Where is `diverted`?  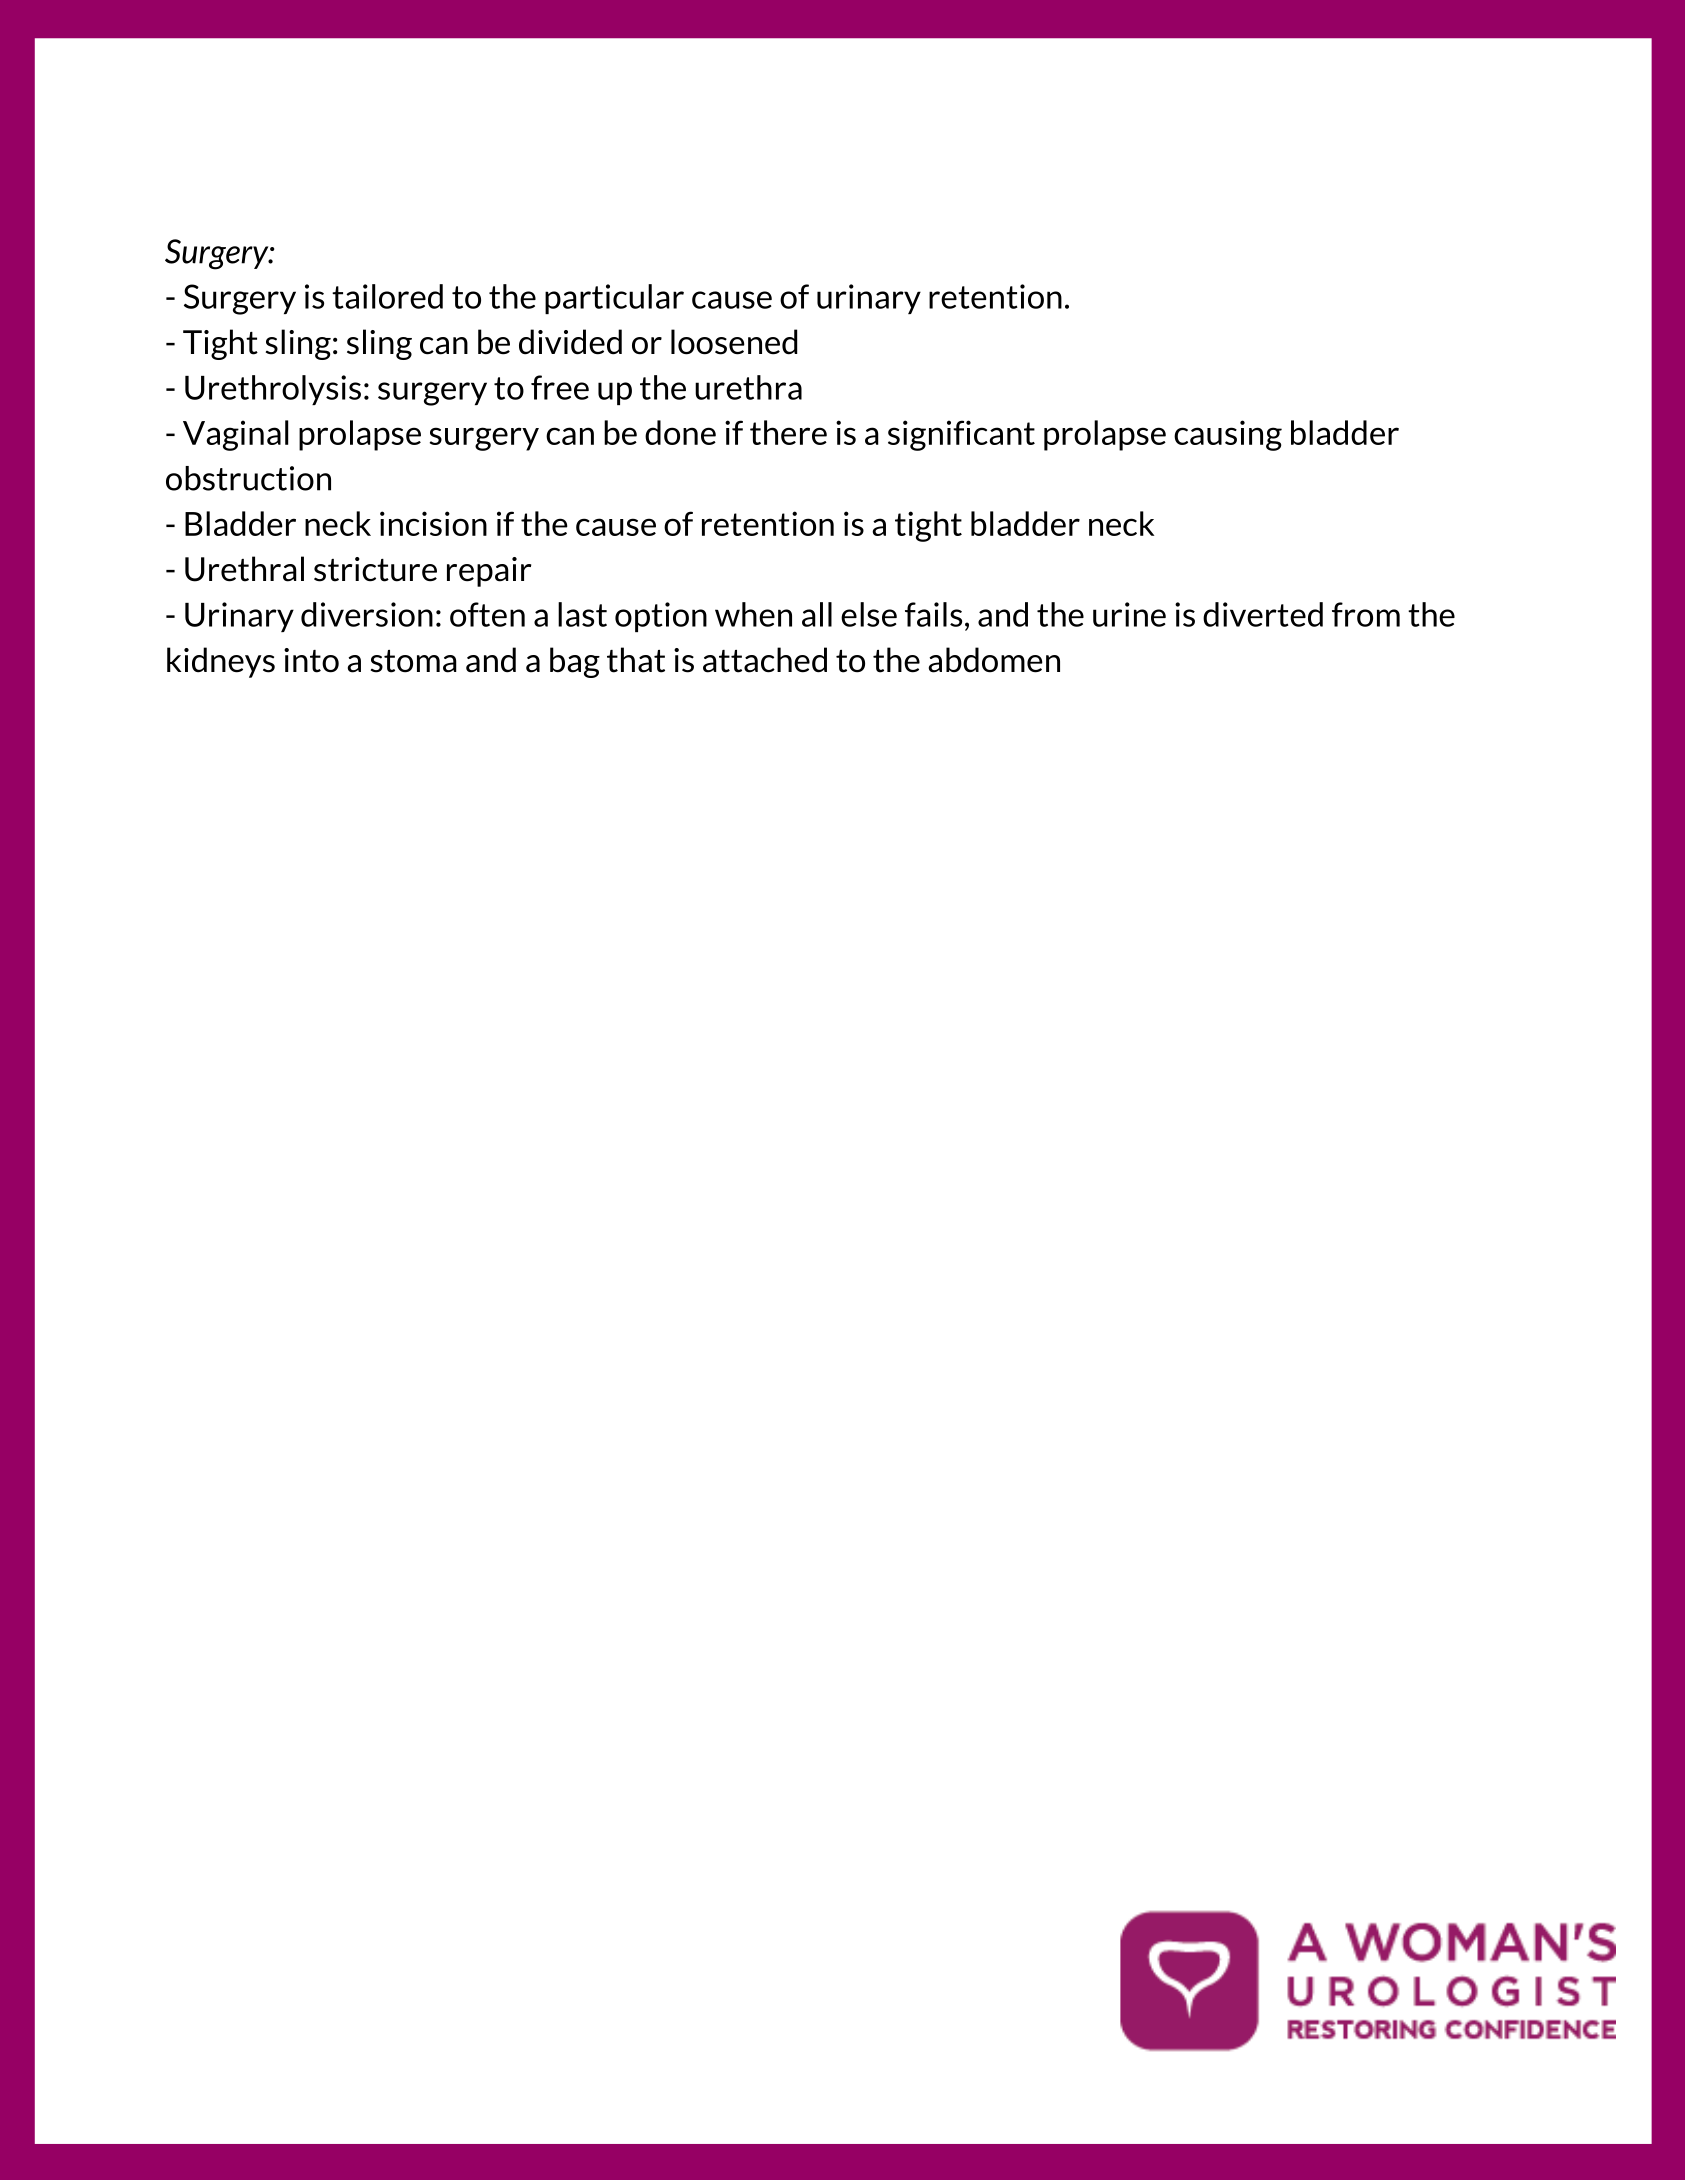
diverted is located at coordinates (1263, 614).
